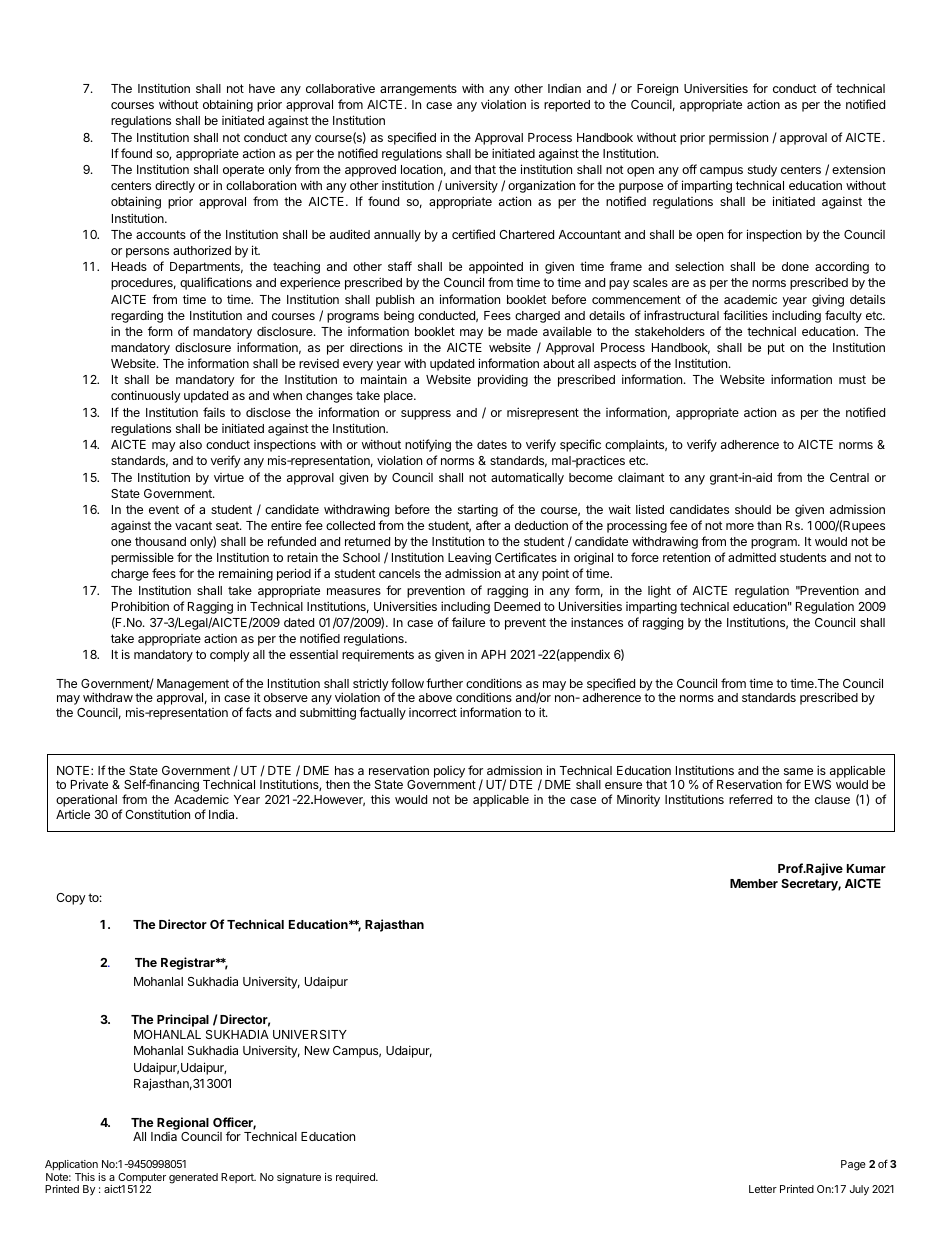 Image resolution: width=952 pixels, height=1233 pixels. I want to click on Prohibition, so click(140, 606).
